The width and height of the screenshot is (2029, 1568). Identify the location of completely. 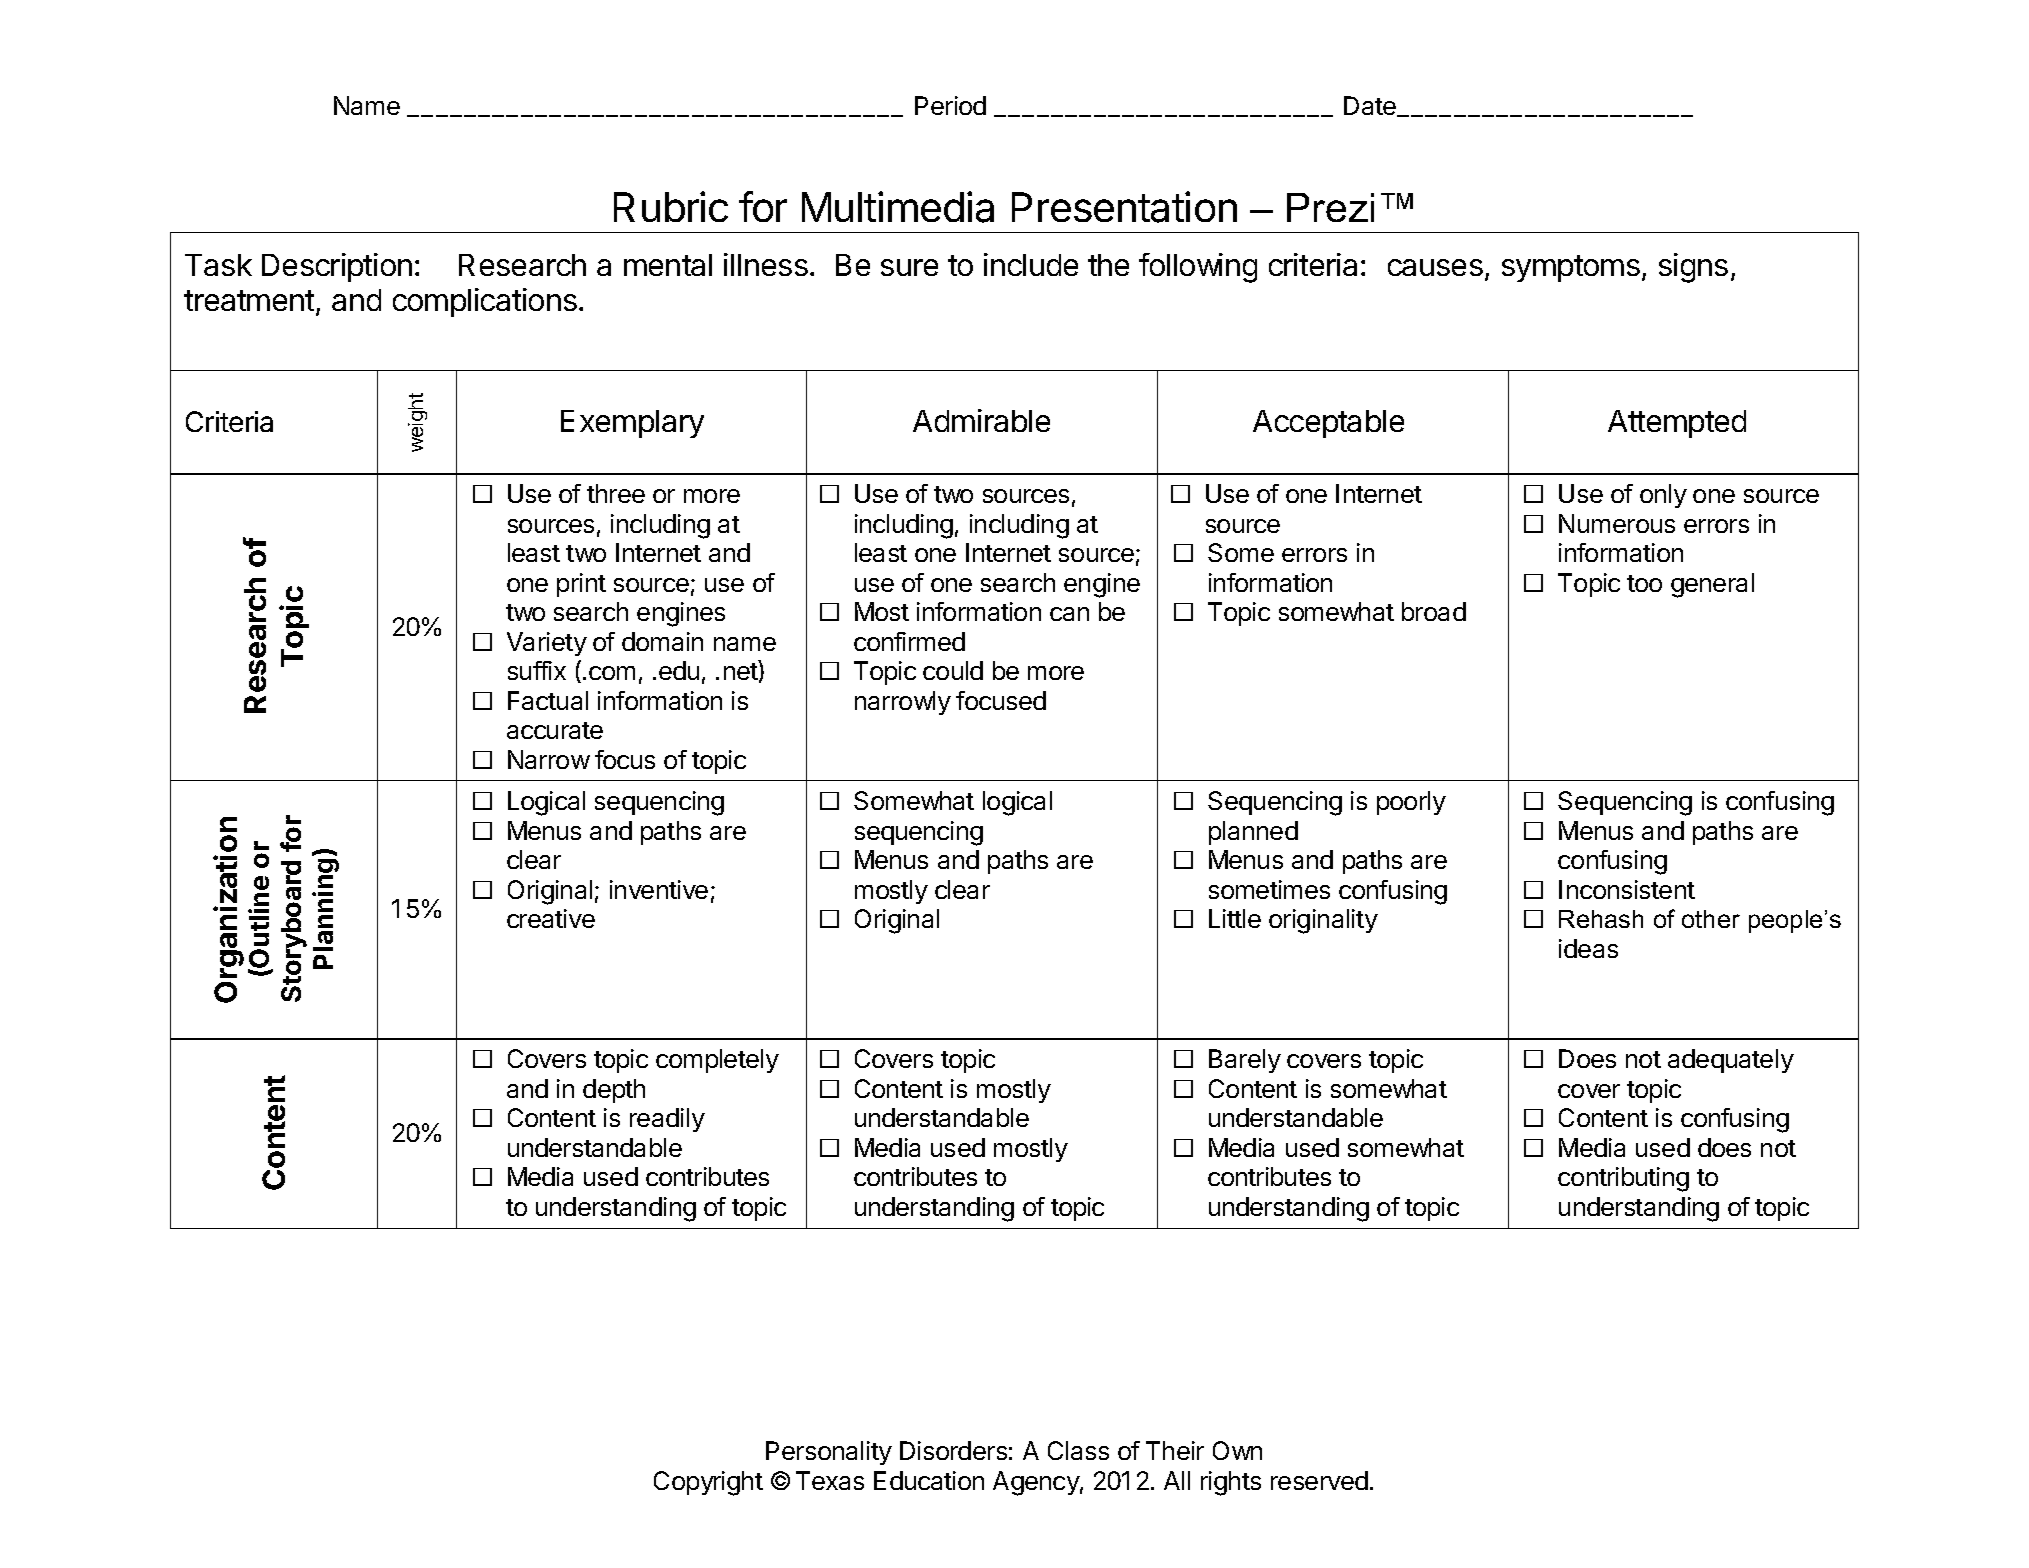
(717, 1061).
